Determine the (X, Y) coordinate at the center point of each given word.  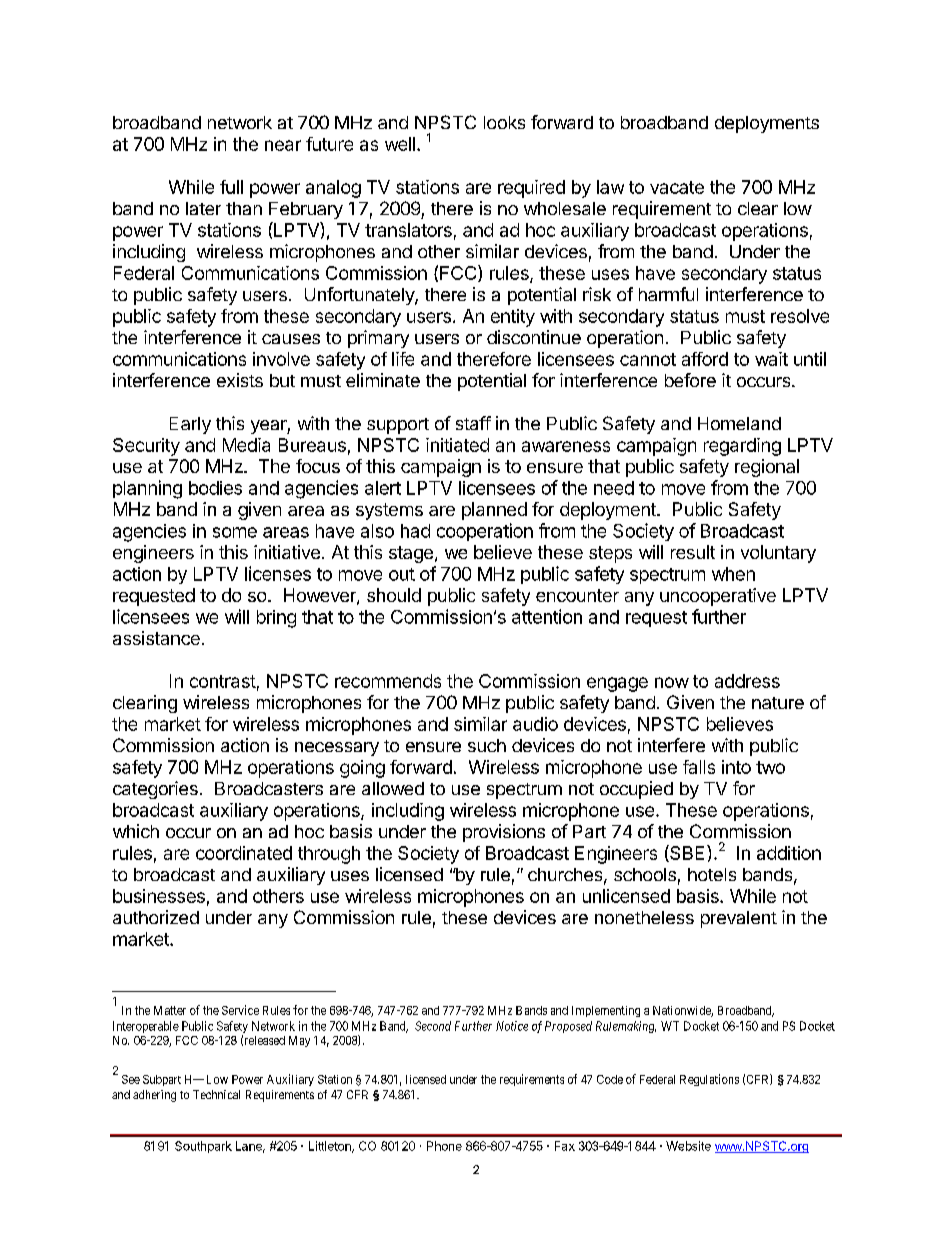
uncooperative (718, 597)
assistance (156, 638)
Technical (216, 1094)
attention (547, 616)
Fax (565, 1146)
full (231, 187)
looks (504, 122)
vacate (677, 187)
